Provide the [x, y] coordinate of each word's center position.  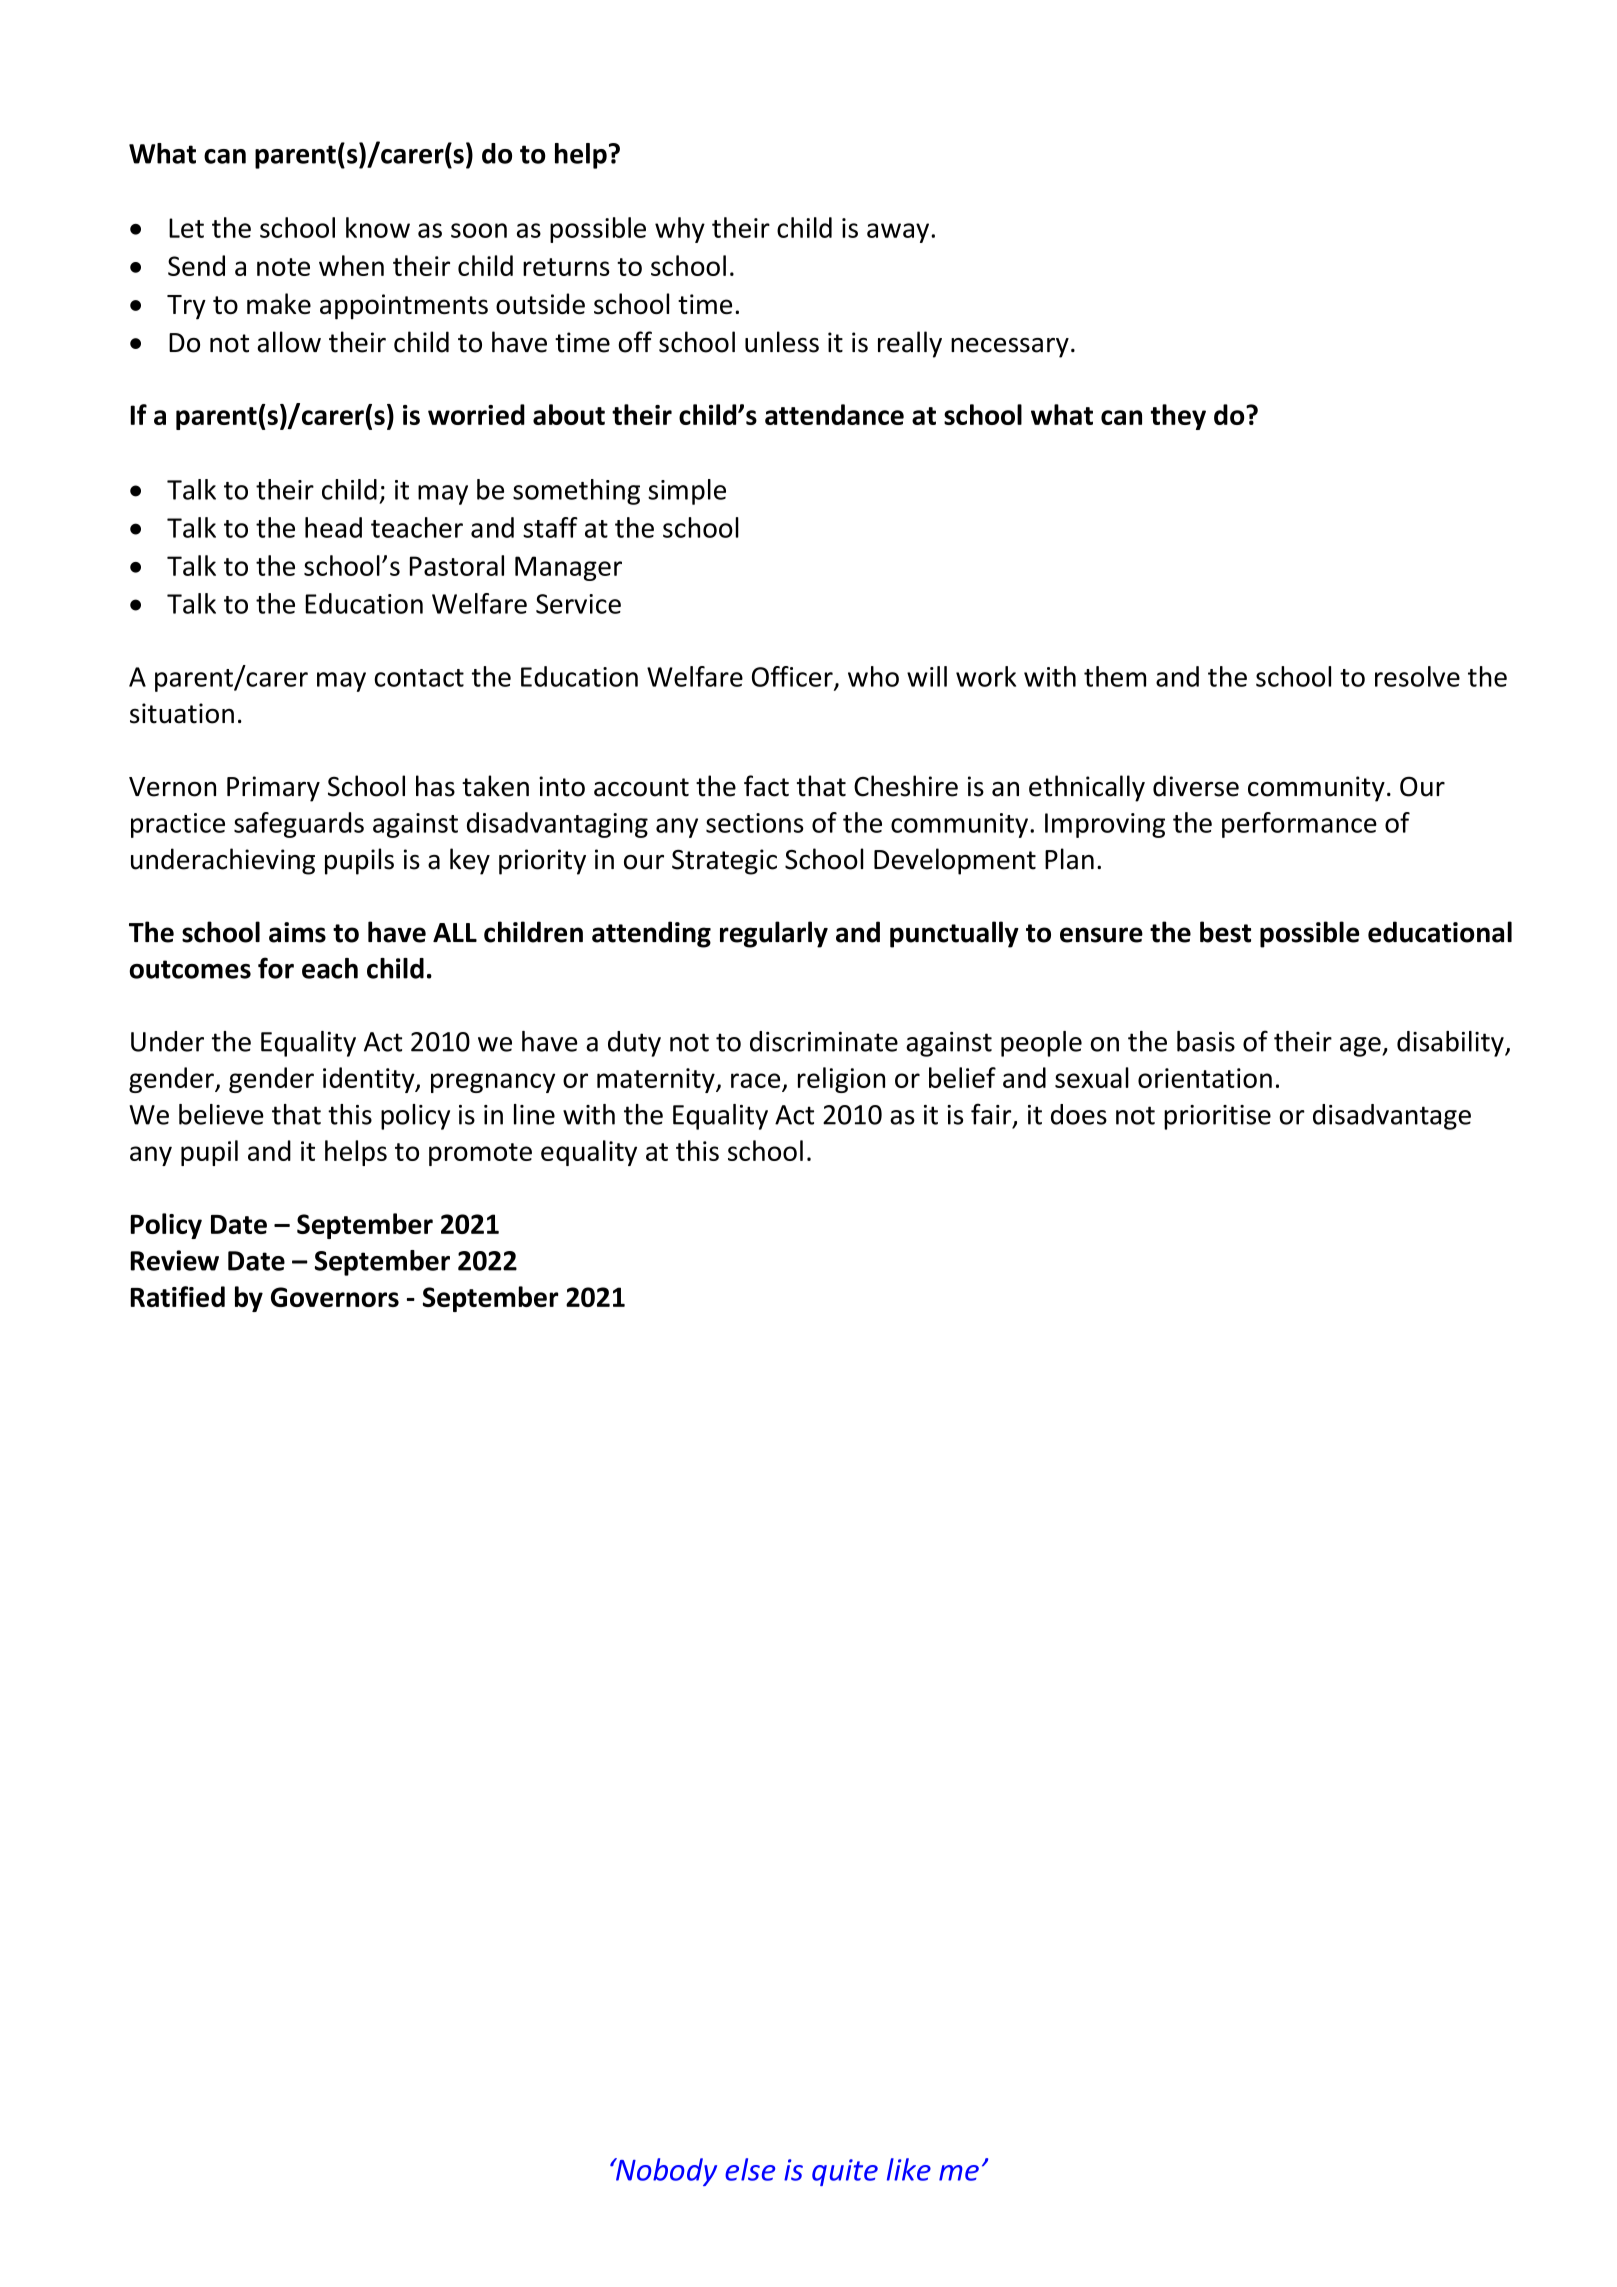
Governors [335, 1297]
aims [297, 932]
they [1178, 417]
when [351, 265]
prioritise [1217, 1117]
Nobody [665, 2172]
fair [992, 1115]
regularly [774, 934]
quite [845, 2172]
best [1225, 932]
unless [782, 342]
